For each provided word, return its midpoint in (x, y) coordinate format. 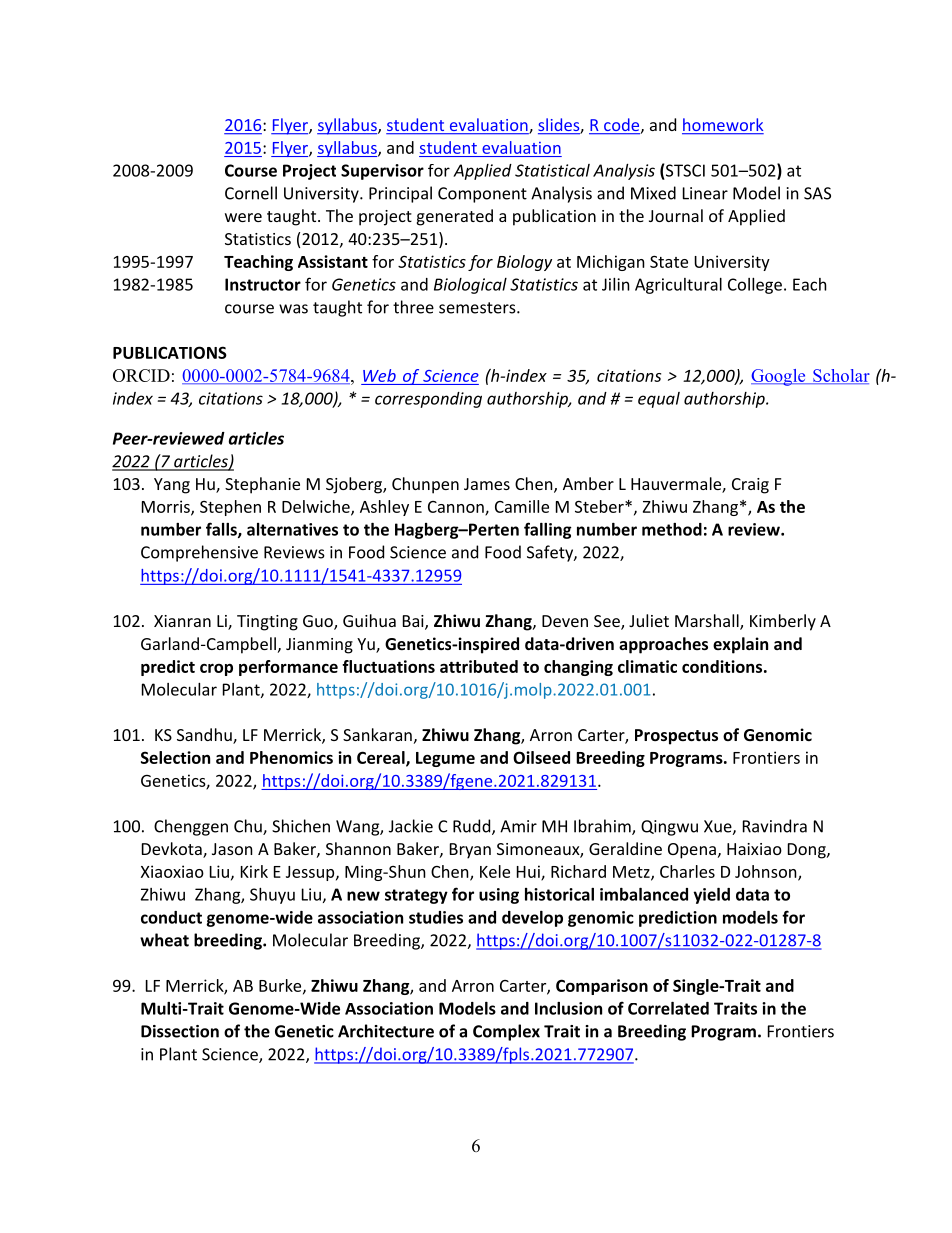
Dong (808, 851)
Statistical (552, 170)
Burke (281, 986)
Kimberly (783, 622)
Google (779, 377)
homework (723, 126)
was (293, 309)
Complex (506, 1032)
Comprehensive (199, 553)
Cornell (251, 193)
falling (548, 530)
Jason (232, 849)
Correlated (668, 1008)
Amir (518, 826)
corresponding (428, 400)
